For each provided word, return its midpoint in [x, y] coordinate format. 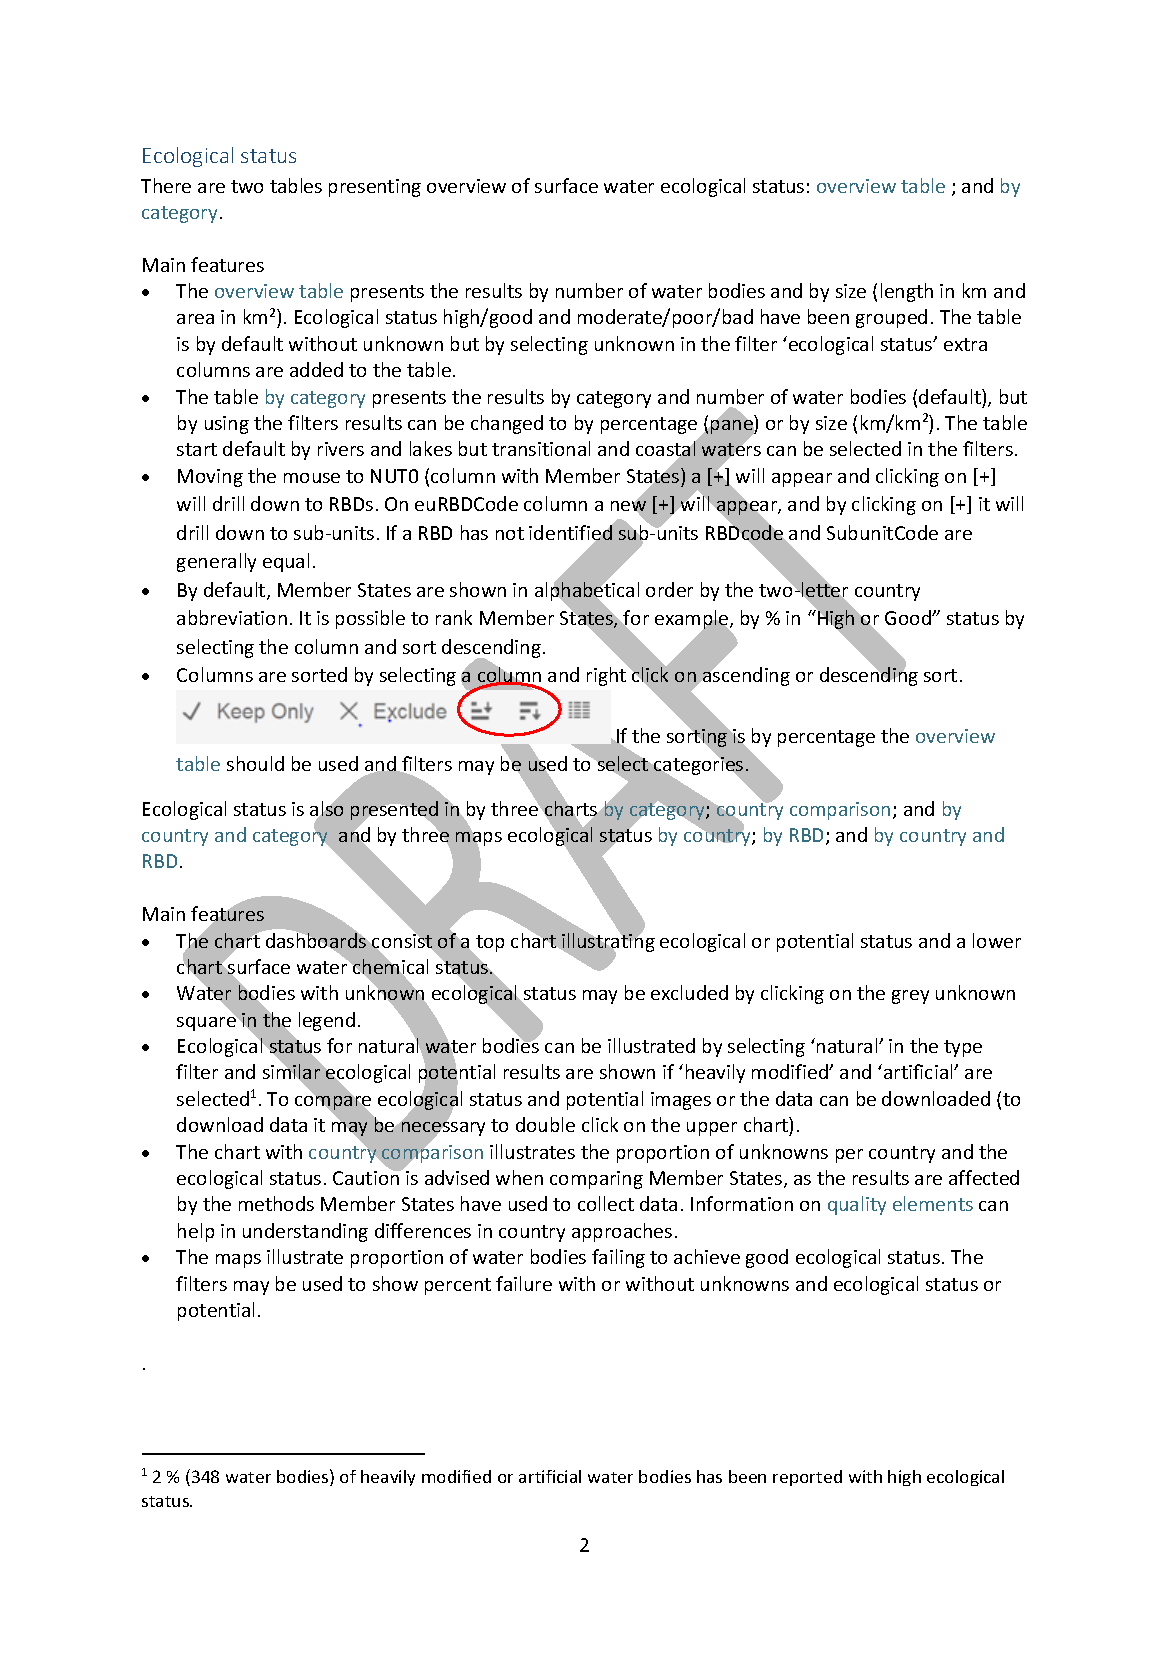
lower [997, 940]
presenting [375, 188]
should [255, 763]
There [166, 185]
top [490, 943]
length [907, 292]
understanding [305, 1232]
